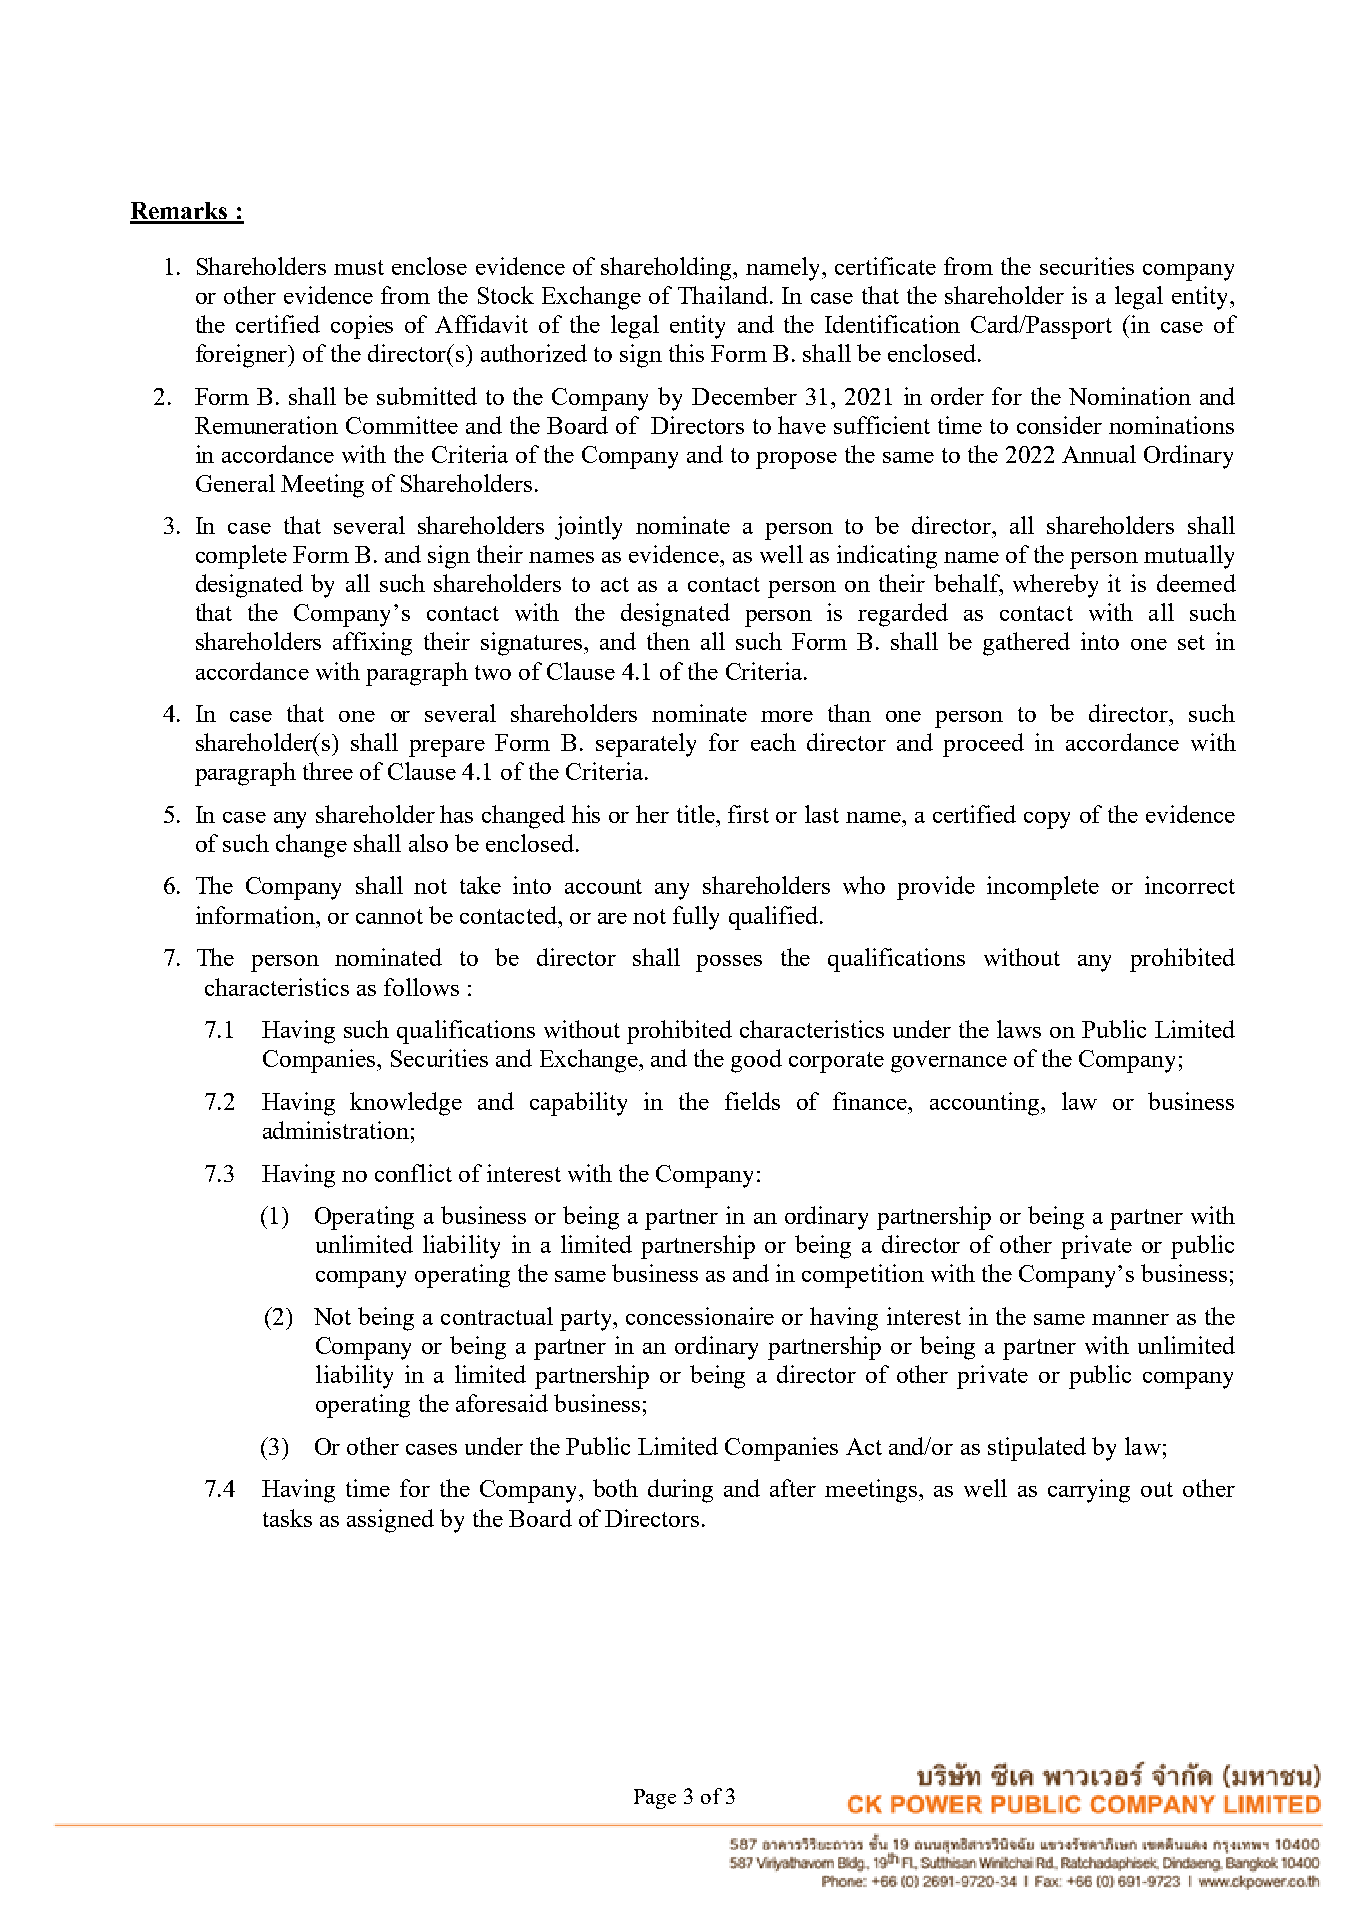 The height and width of the screenshot is (1929, 1365). What do you see at coordinates (362, 327) in the screenshot?
I see `copies` at bounding box center [362, 327].
